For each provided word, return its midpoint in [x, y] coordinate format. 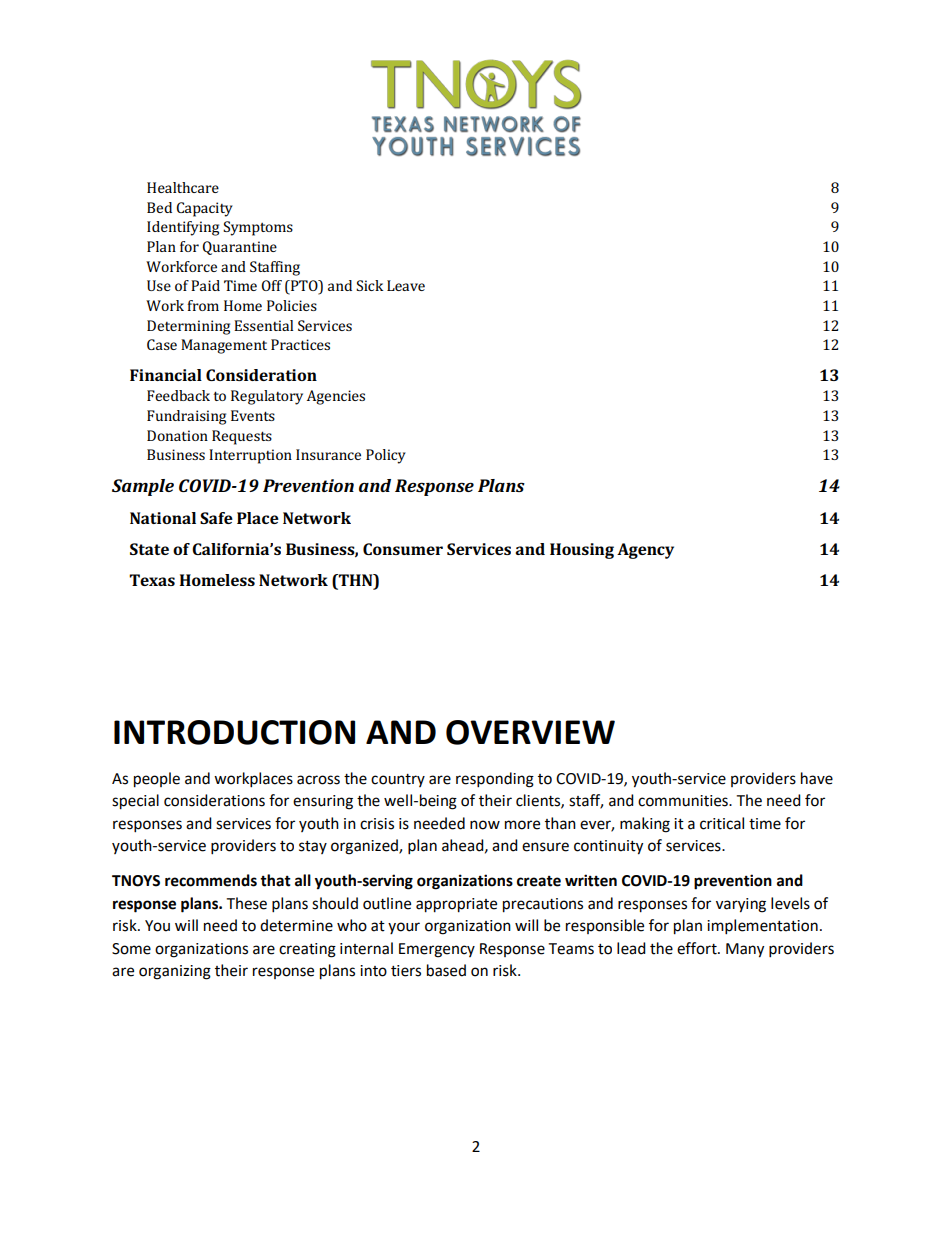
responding [495, 780]
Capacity [204, 209]
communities [684, 801]
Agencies [336, 397]
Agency [645, 551]
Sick [369, 285]
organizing [175, 972]
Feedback [178, 395]
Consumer [403, 549]
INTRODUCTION [234, 732]
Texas [152, 580]
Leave [406, 285]
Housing [582, 551]
